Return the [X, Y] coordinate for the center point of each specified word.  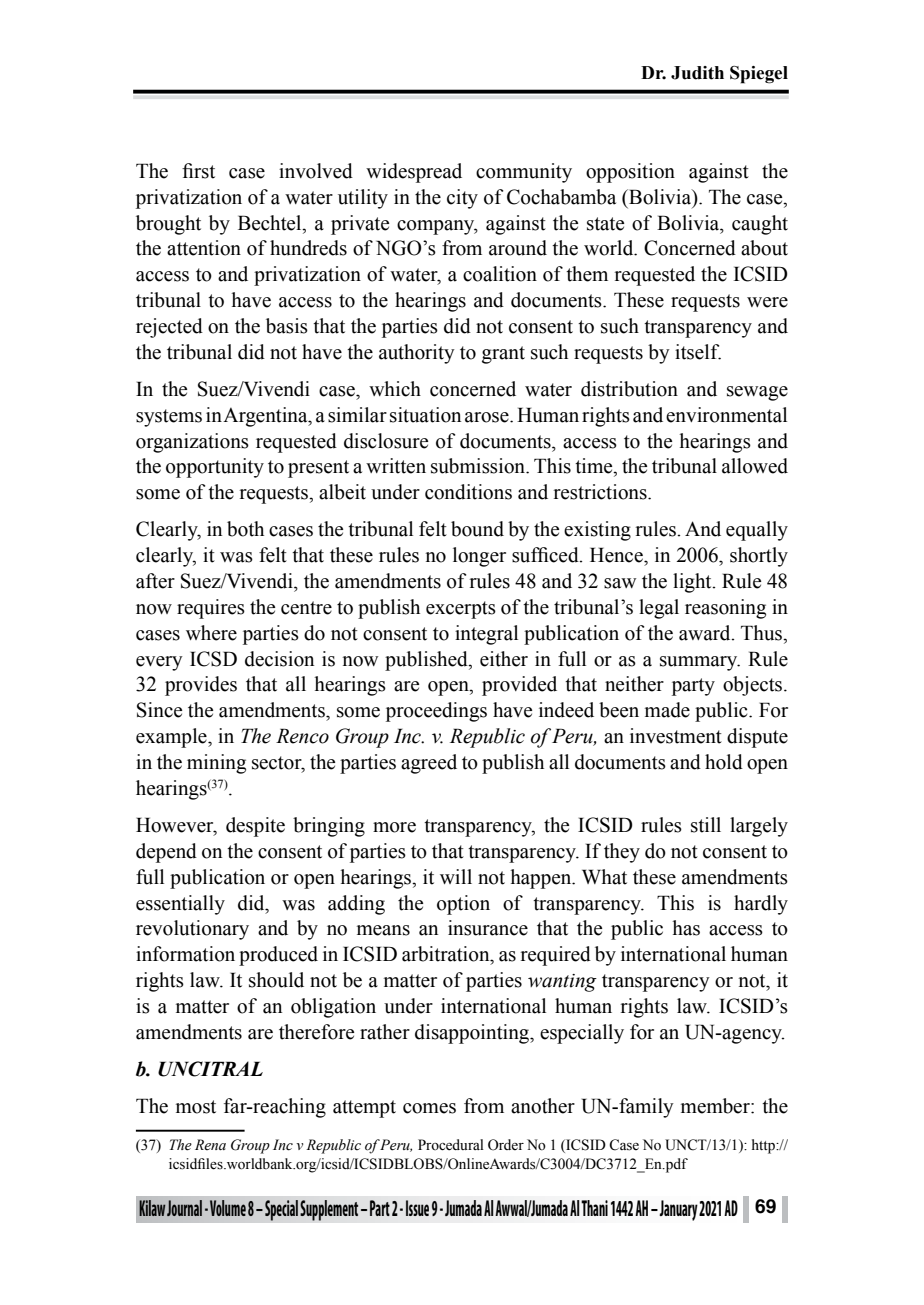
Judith [697, 73]
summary [700, 663]
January [677, 1210]
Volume [228, 1208]
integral [486, 635]
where [211, 633]
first [198, 171]
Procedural [451, 1145]
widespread [414, 173]
